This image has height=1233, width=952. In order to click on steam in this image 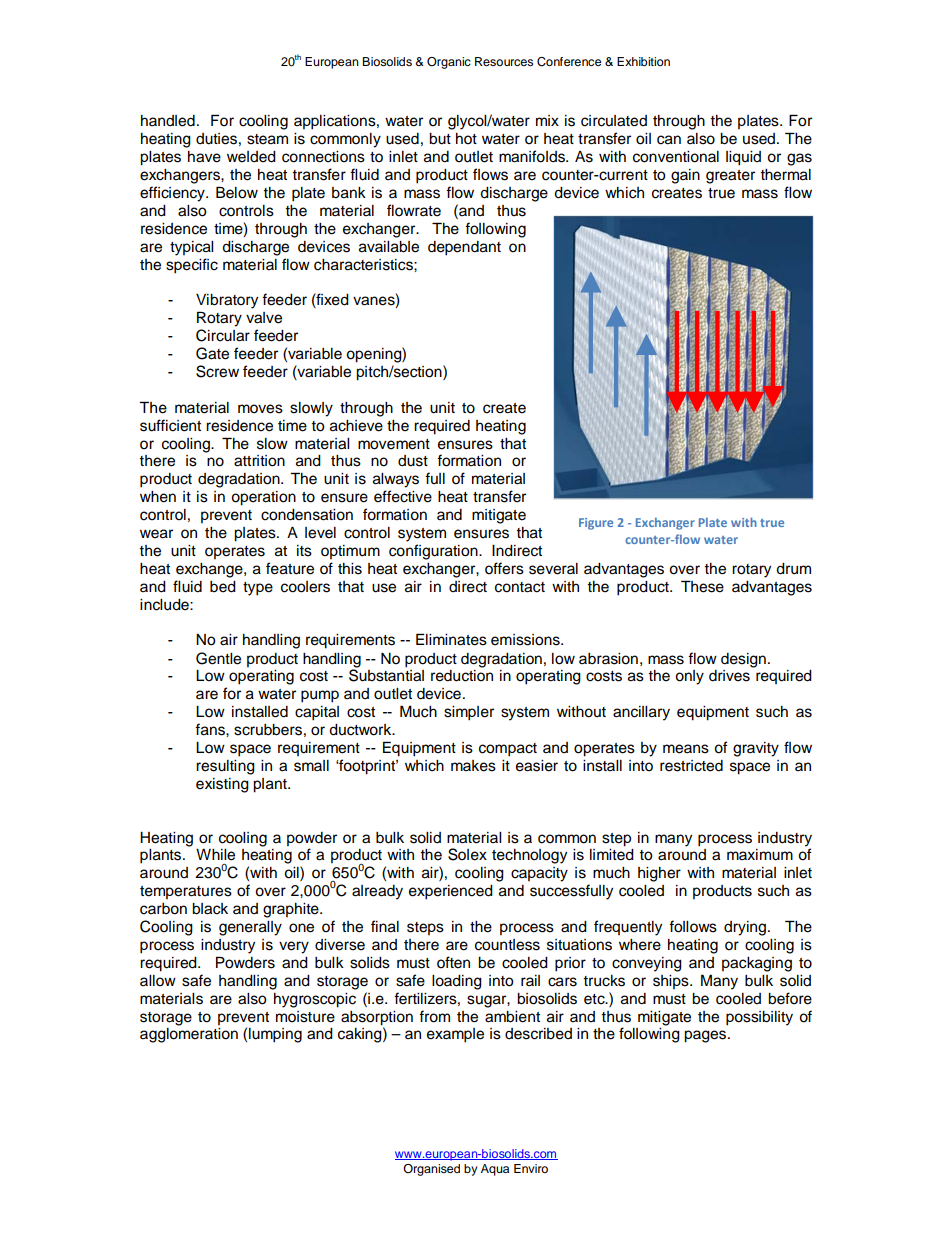, I will do `click(267, 139)`.
